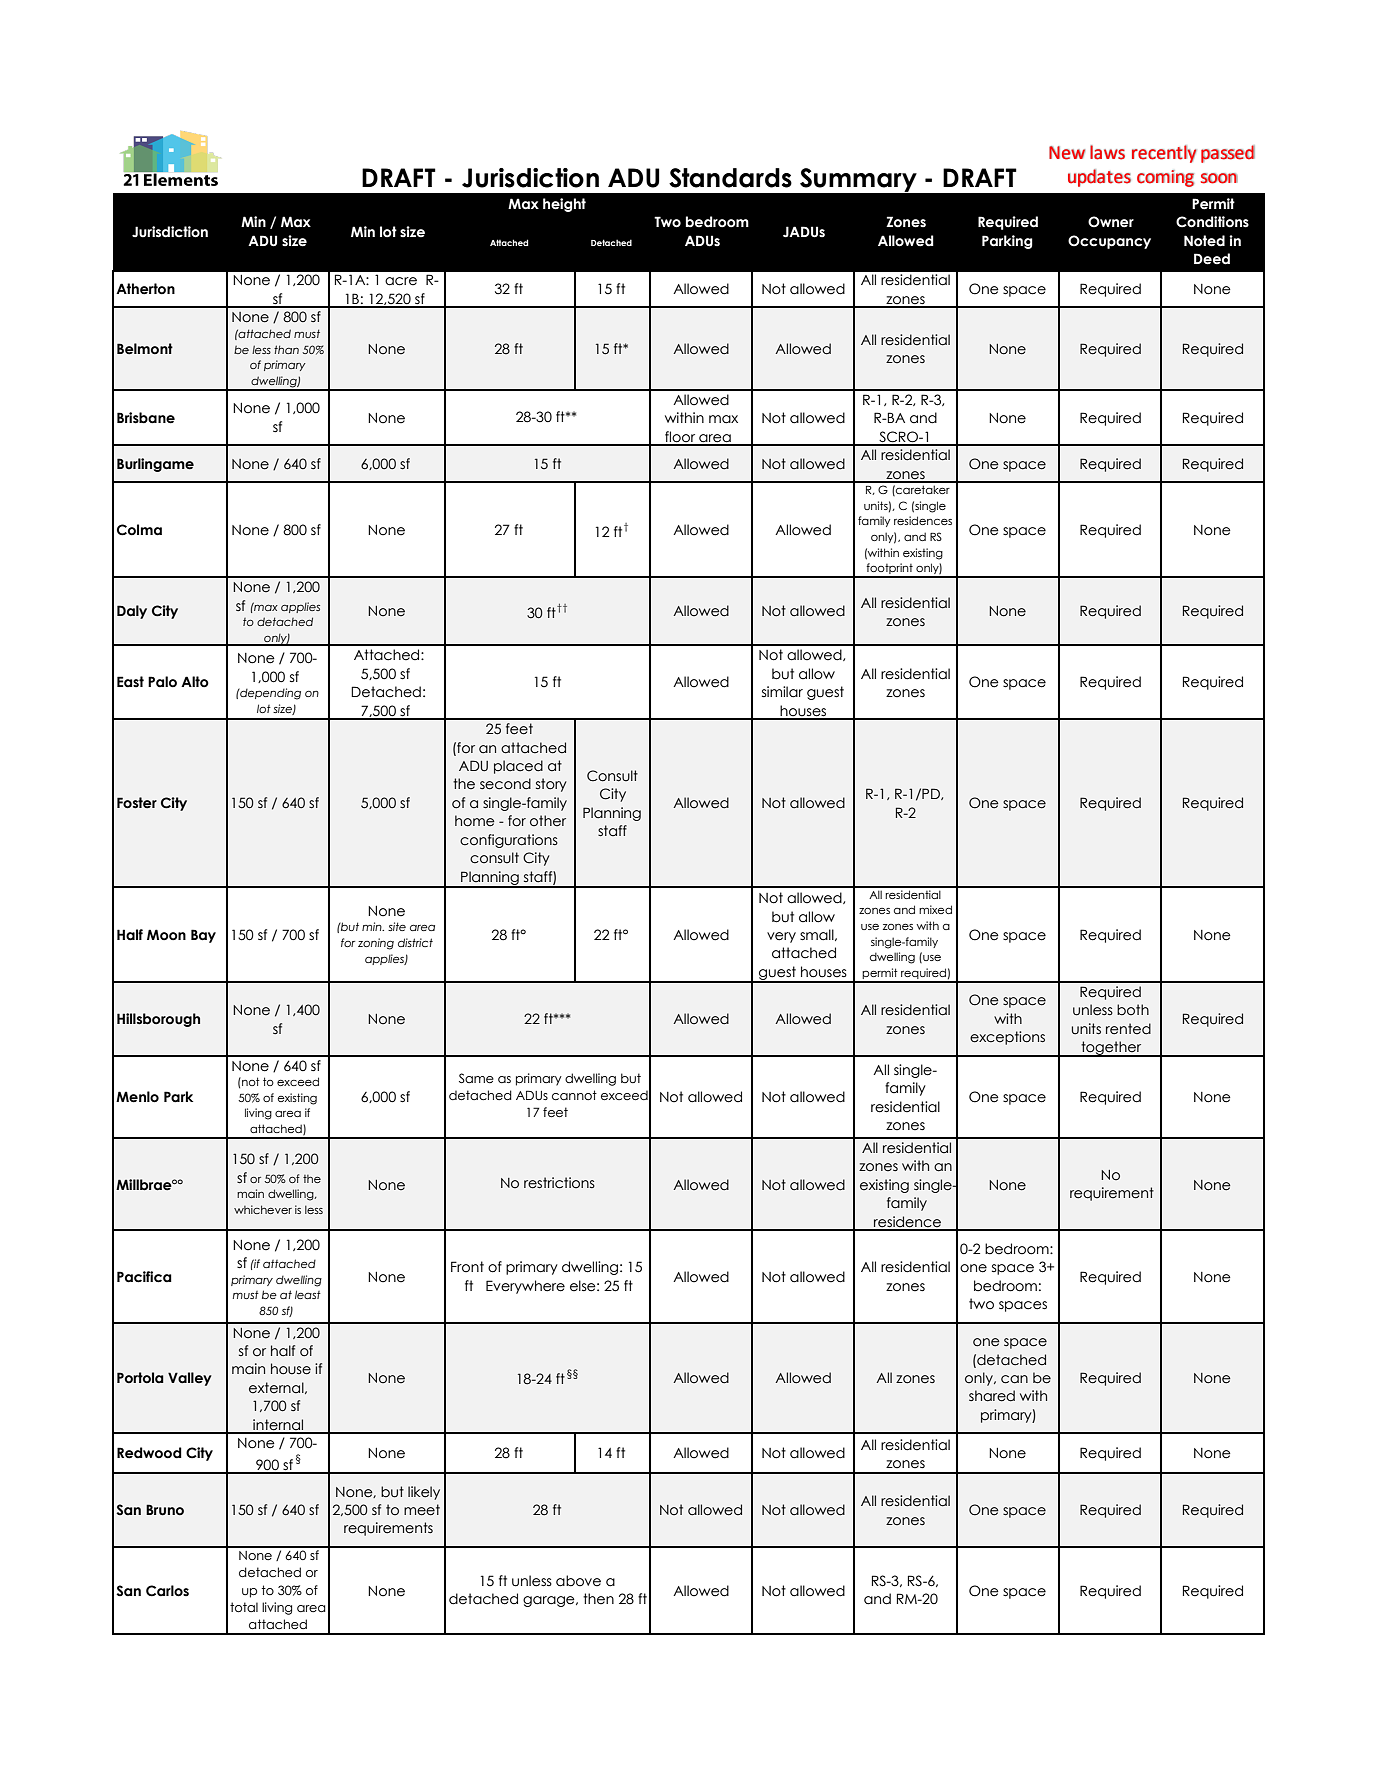 The image size is (1380, 1785). Describe the element at coordinates (730, 178) in the screenshot. I see `Standards` at that location.
